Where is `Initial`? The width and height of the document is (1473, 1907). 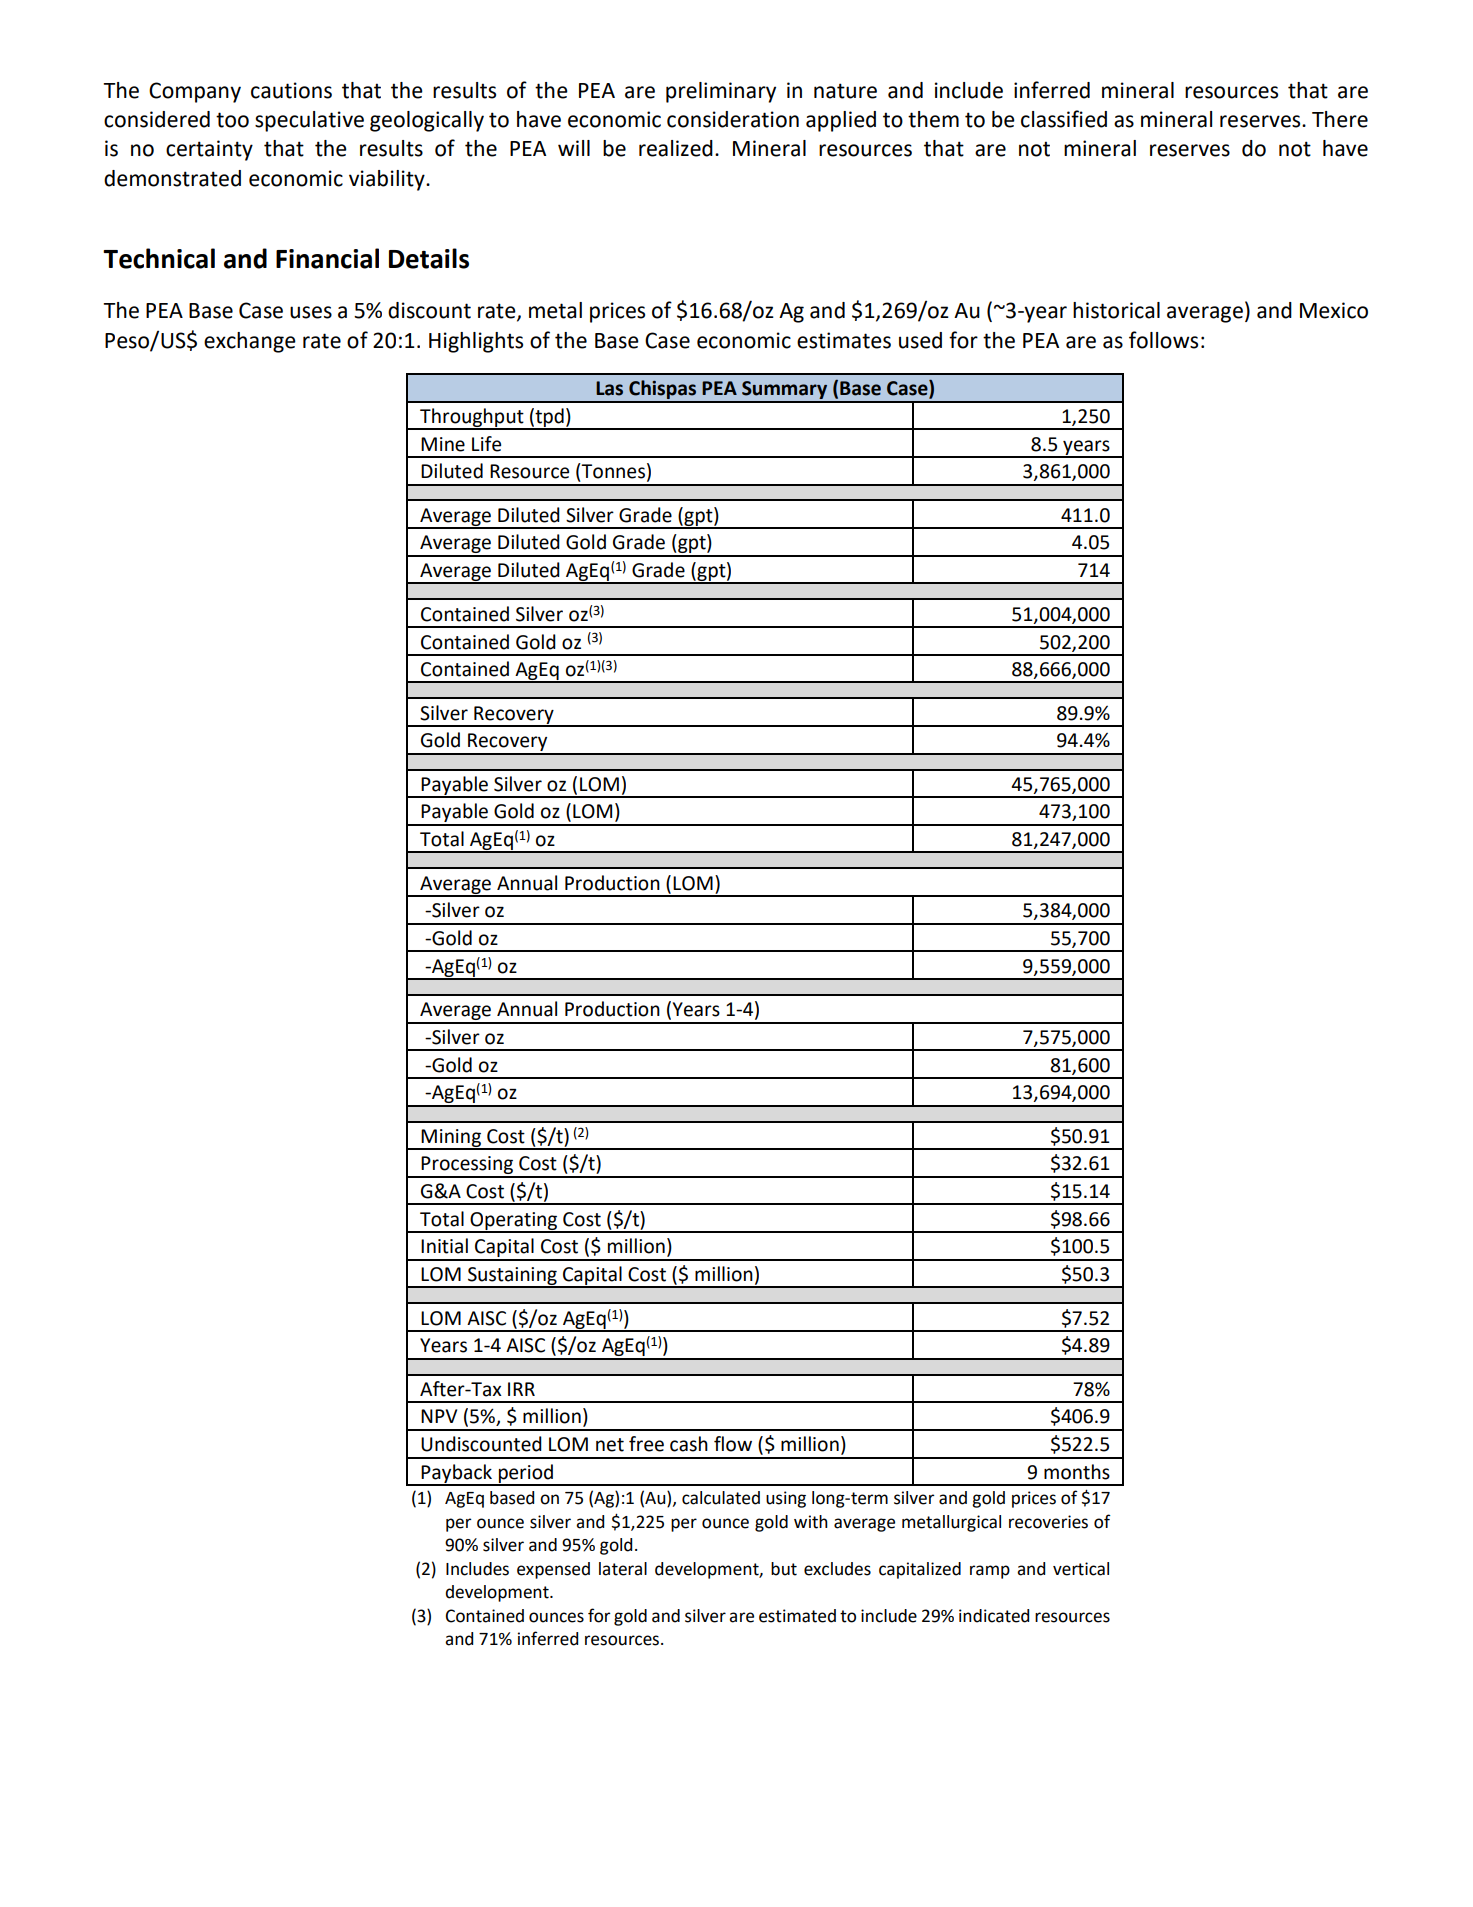
Initial is located at coordinates (444, 1246).
